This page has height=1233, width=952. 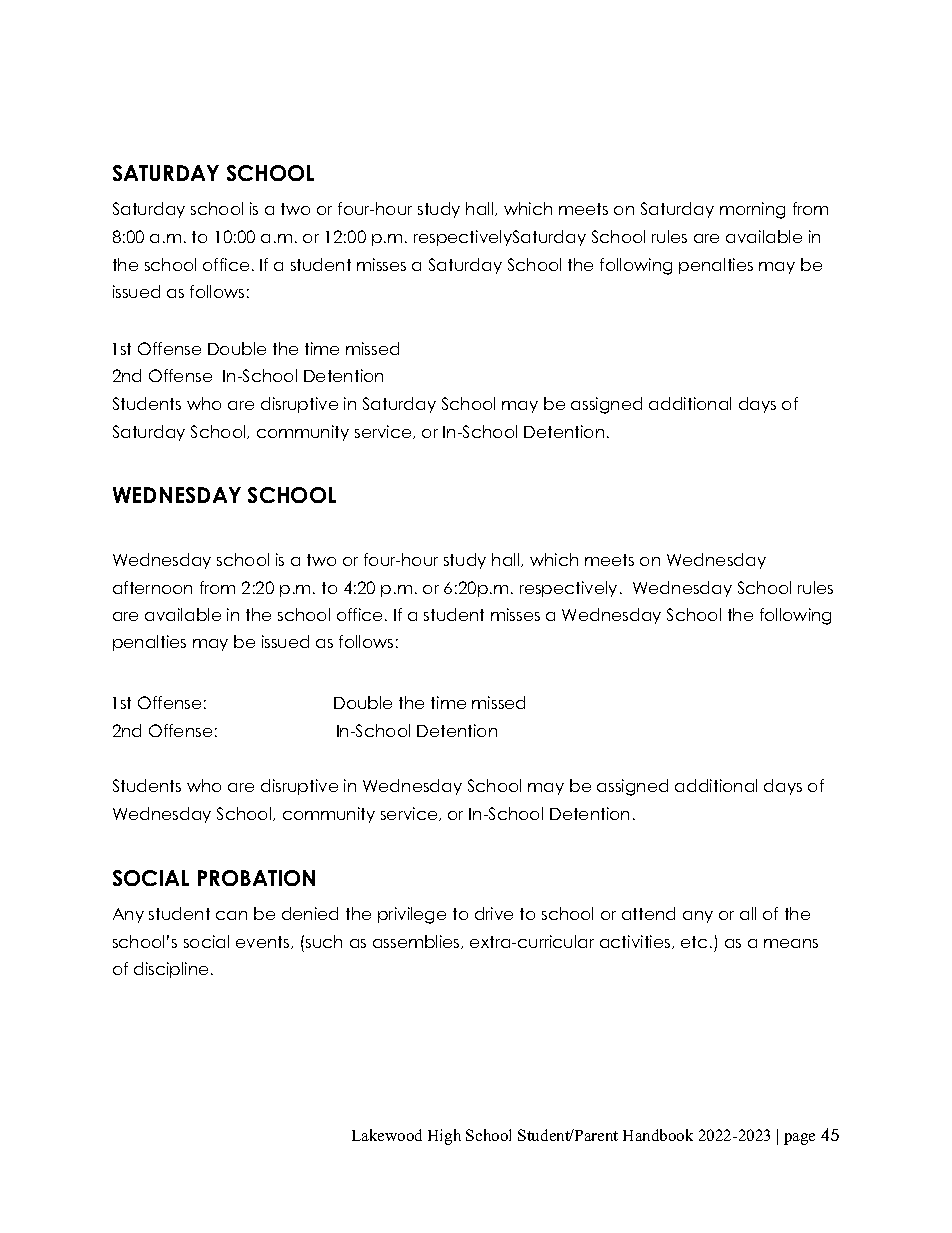 What do you see at coordinates (658, 1135) in the page?
I see `Handbook` at bounding box center [658, 1135].
